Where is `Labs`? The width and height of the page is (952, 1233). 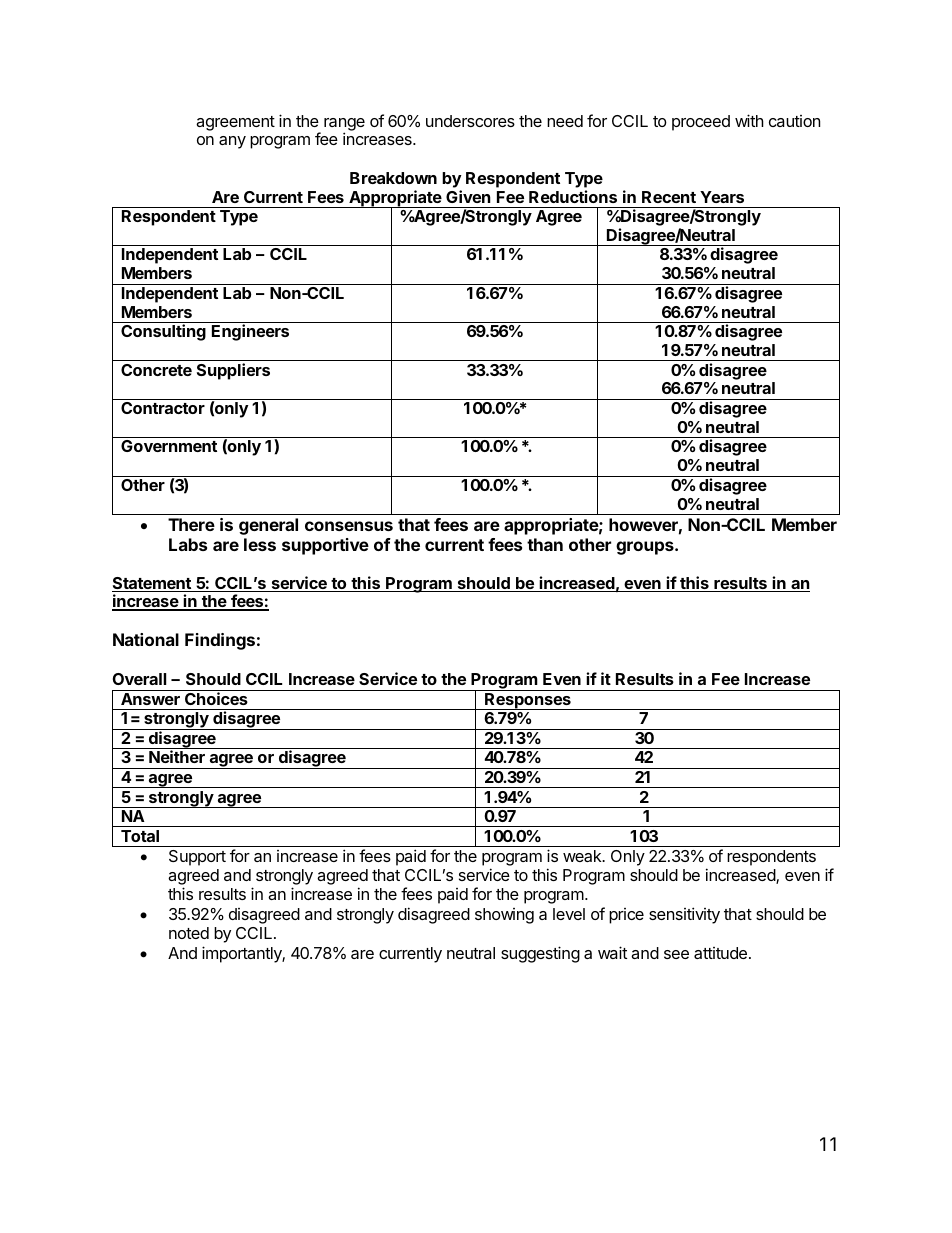
Labs is located at coordinates (188, 544).
